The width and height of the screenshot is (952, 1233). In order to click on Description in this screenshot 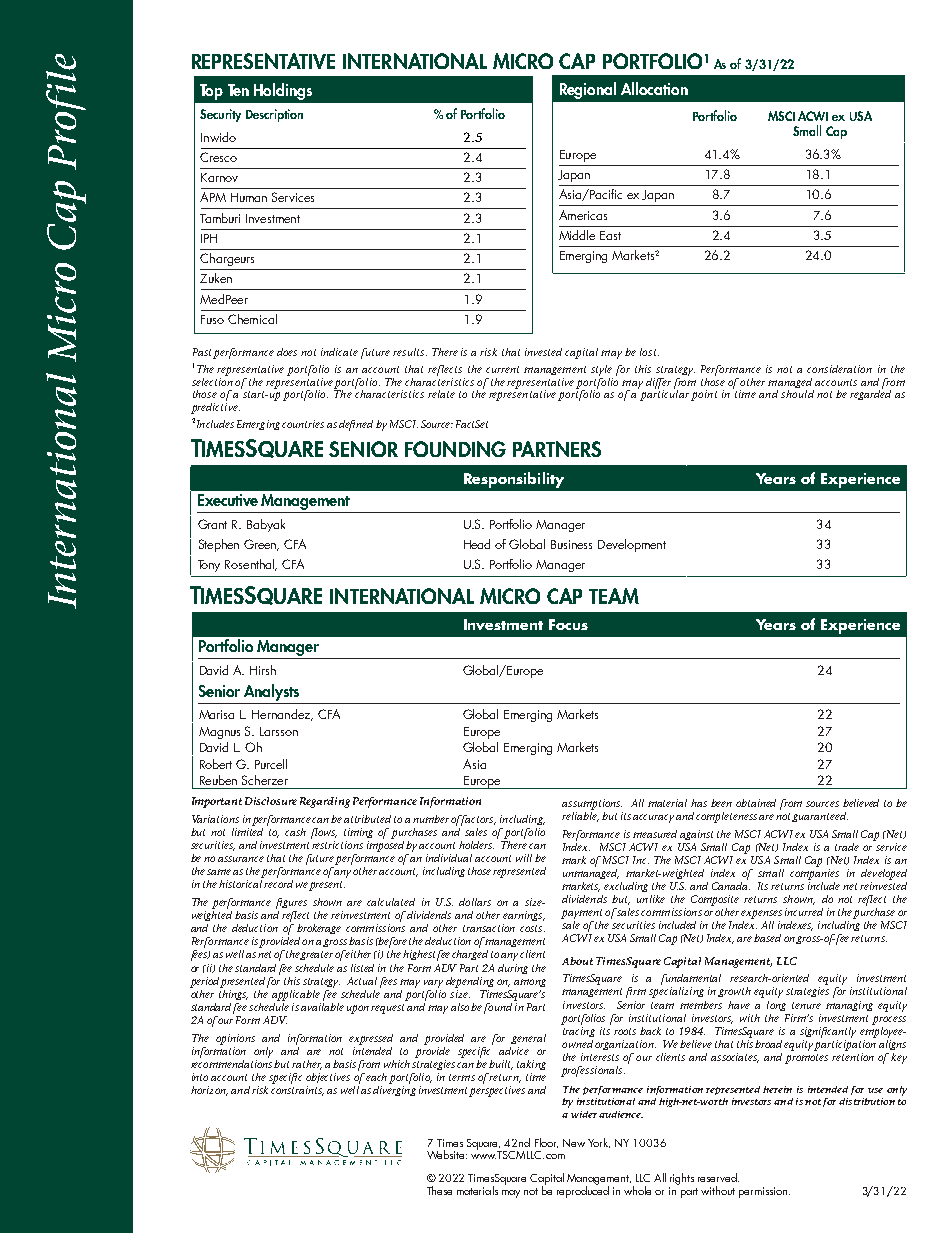, I will do `click(274, 115)`.
